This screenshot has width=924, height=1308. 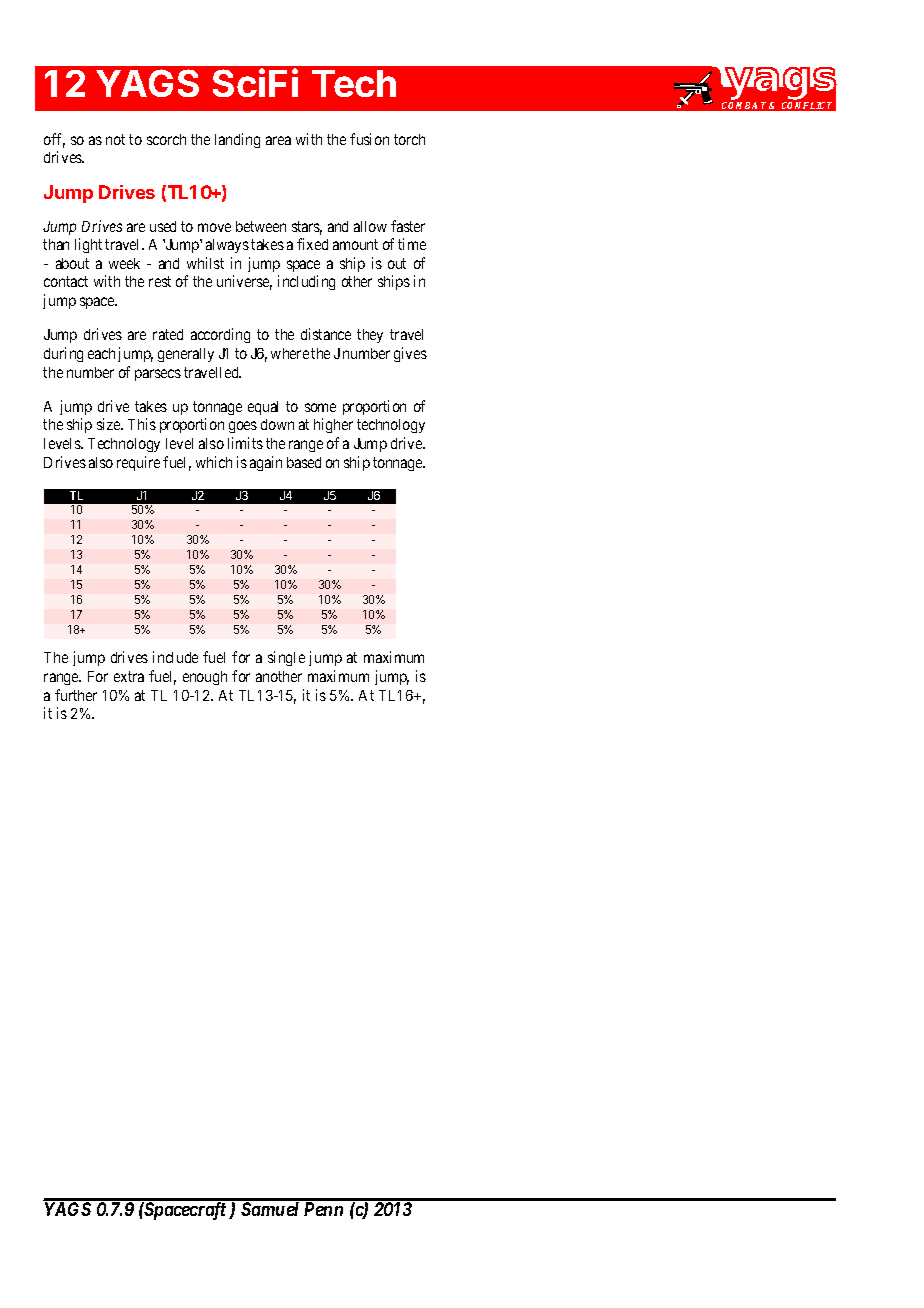 What do you see at coordinates (205, 678) in the screenshot?
I see `enough` at bounding box center [205, 678].
